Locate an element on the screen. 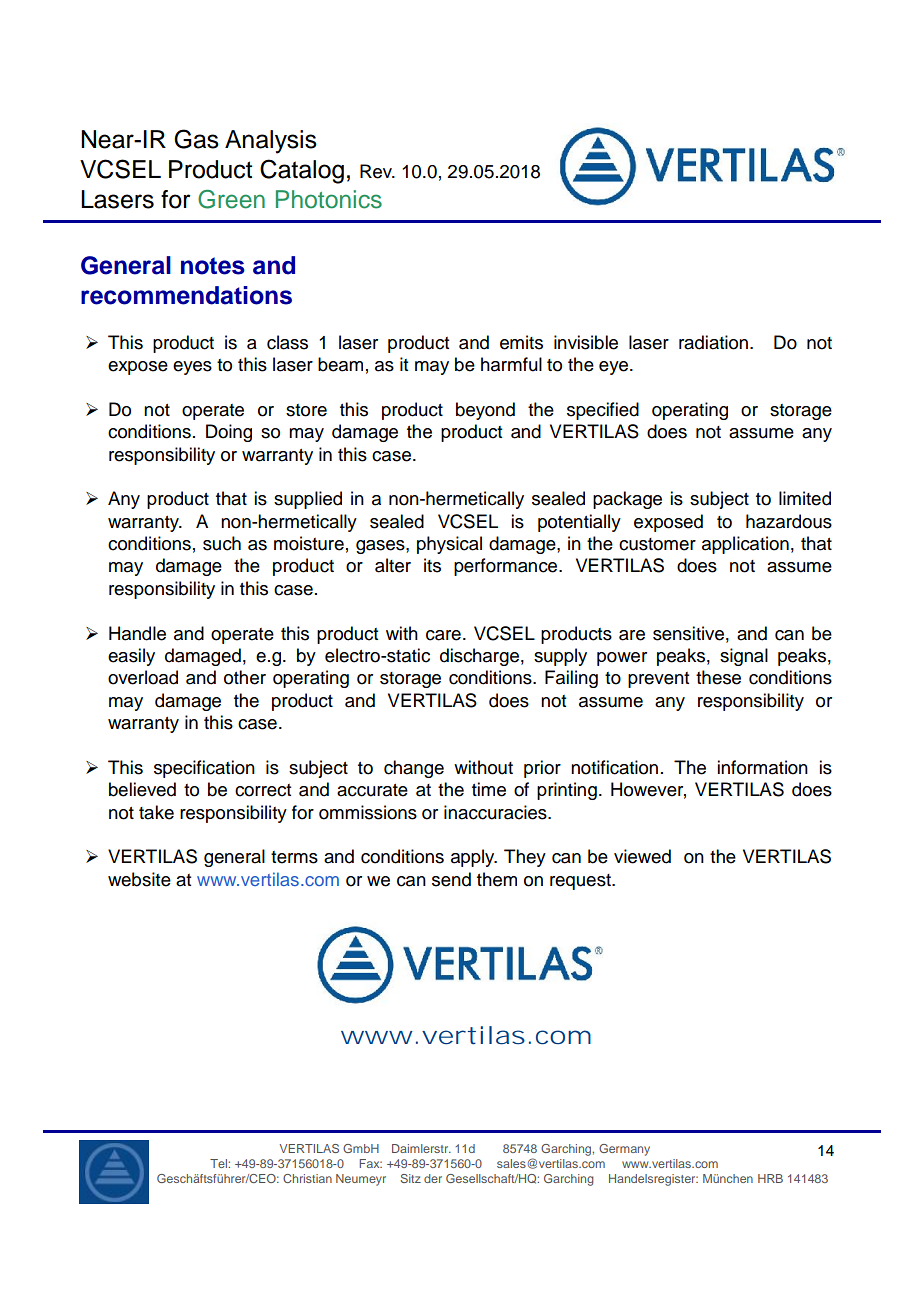  Photonics is located at coordinates (329, 199).
